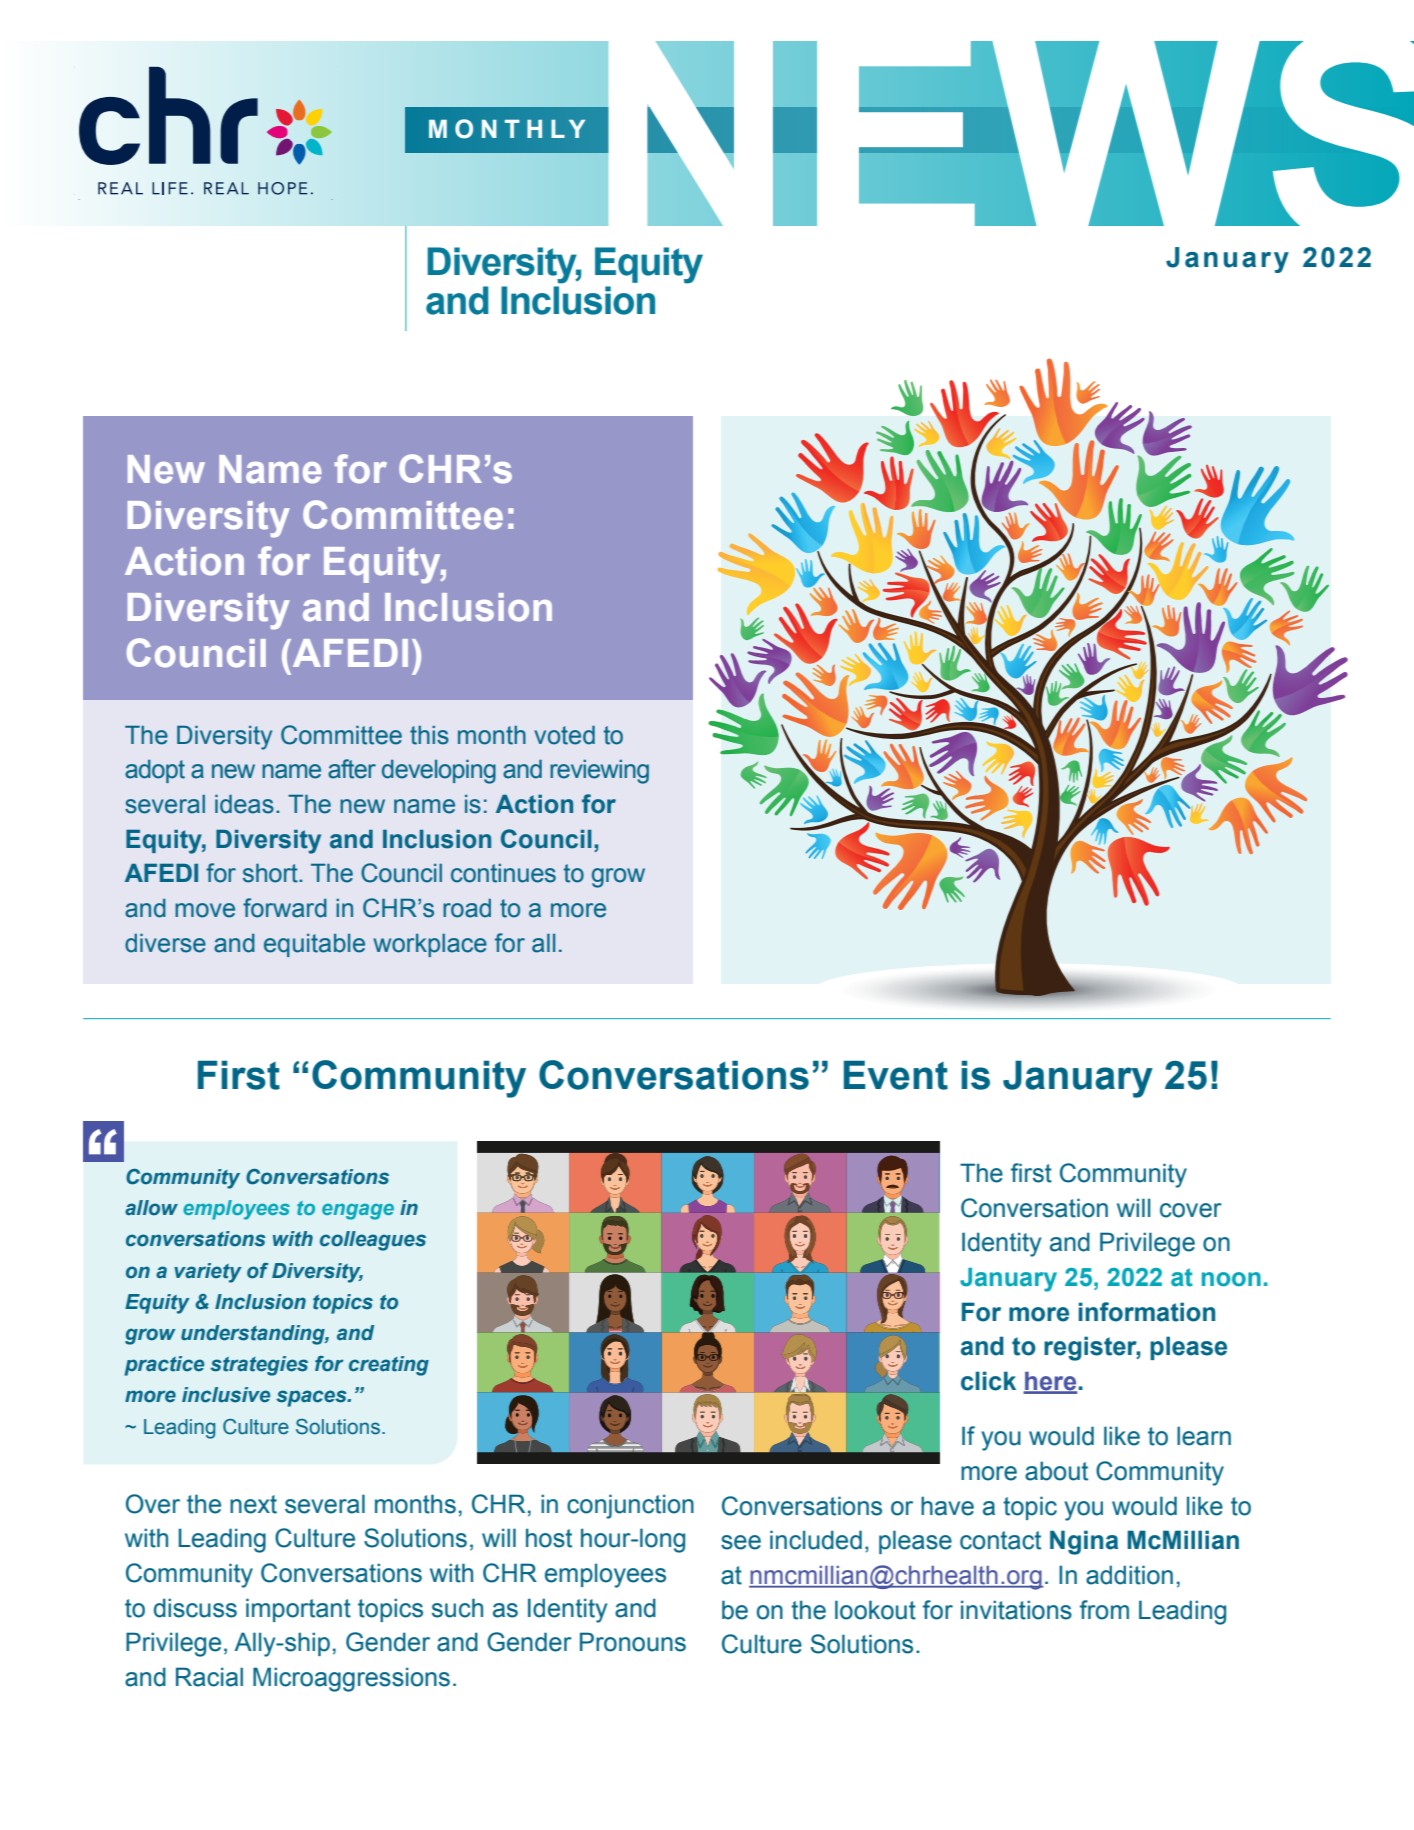  What do you see at coordinates (1204, 1436) in the screenshot?
I see `learn` at bounding box center [1204, 1436].
